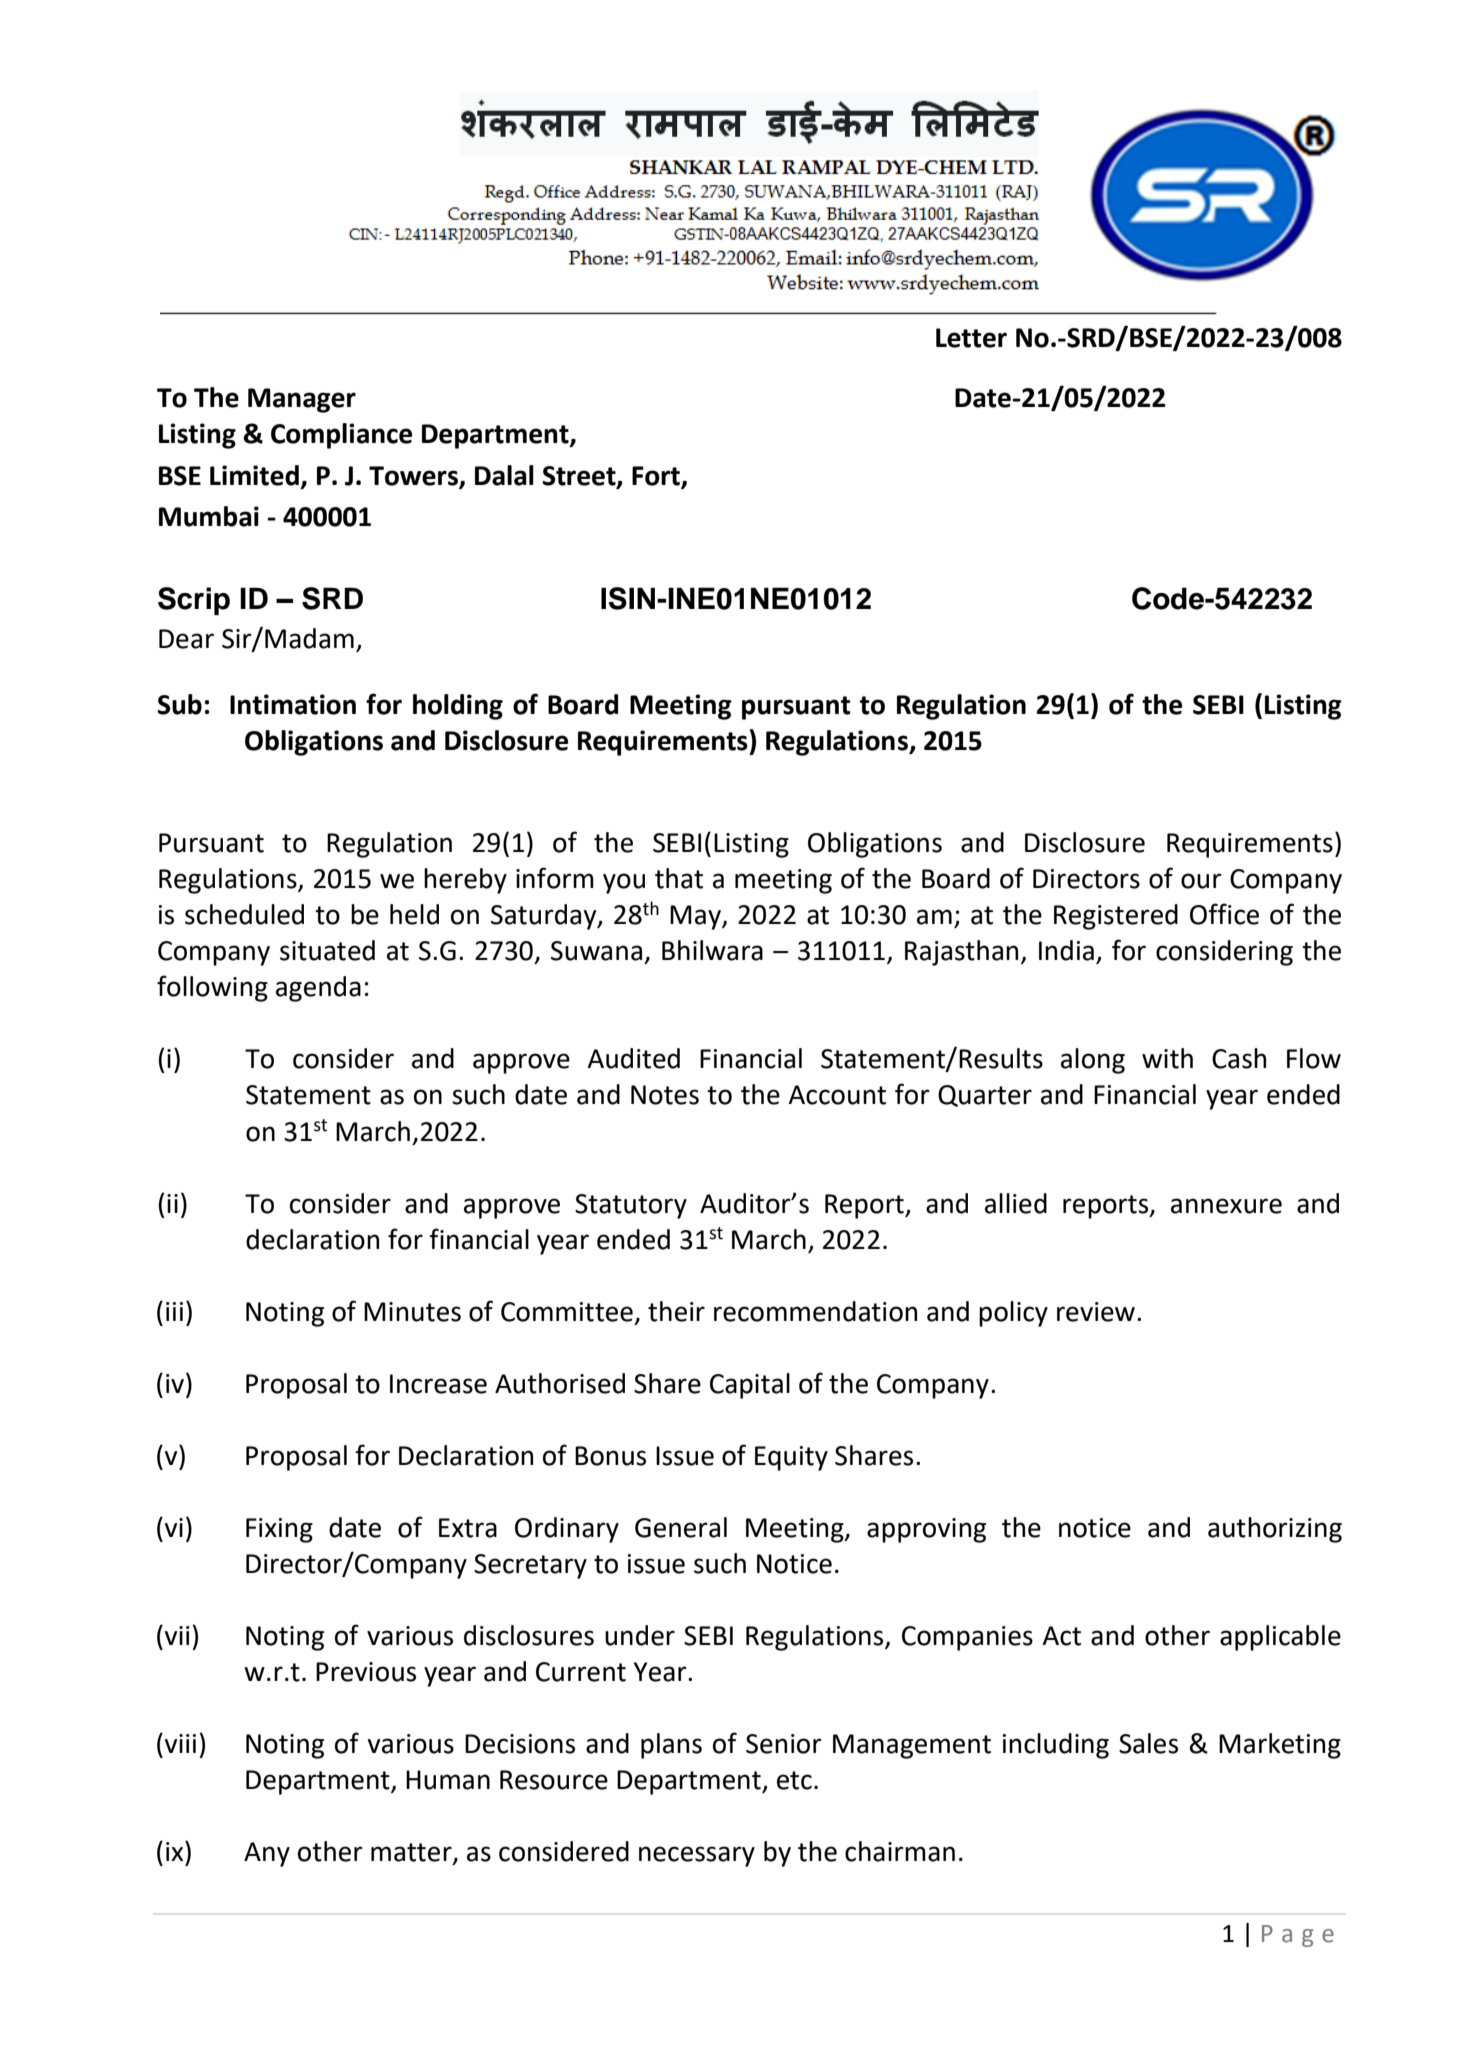  Describe the element at coordinates (244, 914) in the image. I see `scheduled` at that location.
